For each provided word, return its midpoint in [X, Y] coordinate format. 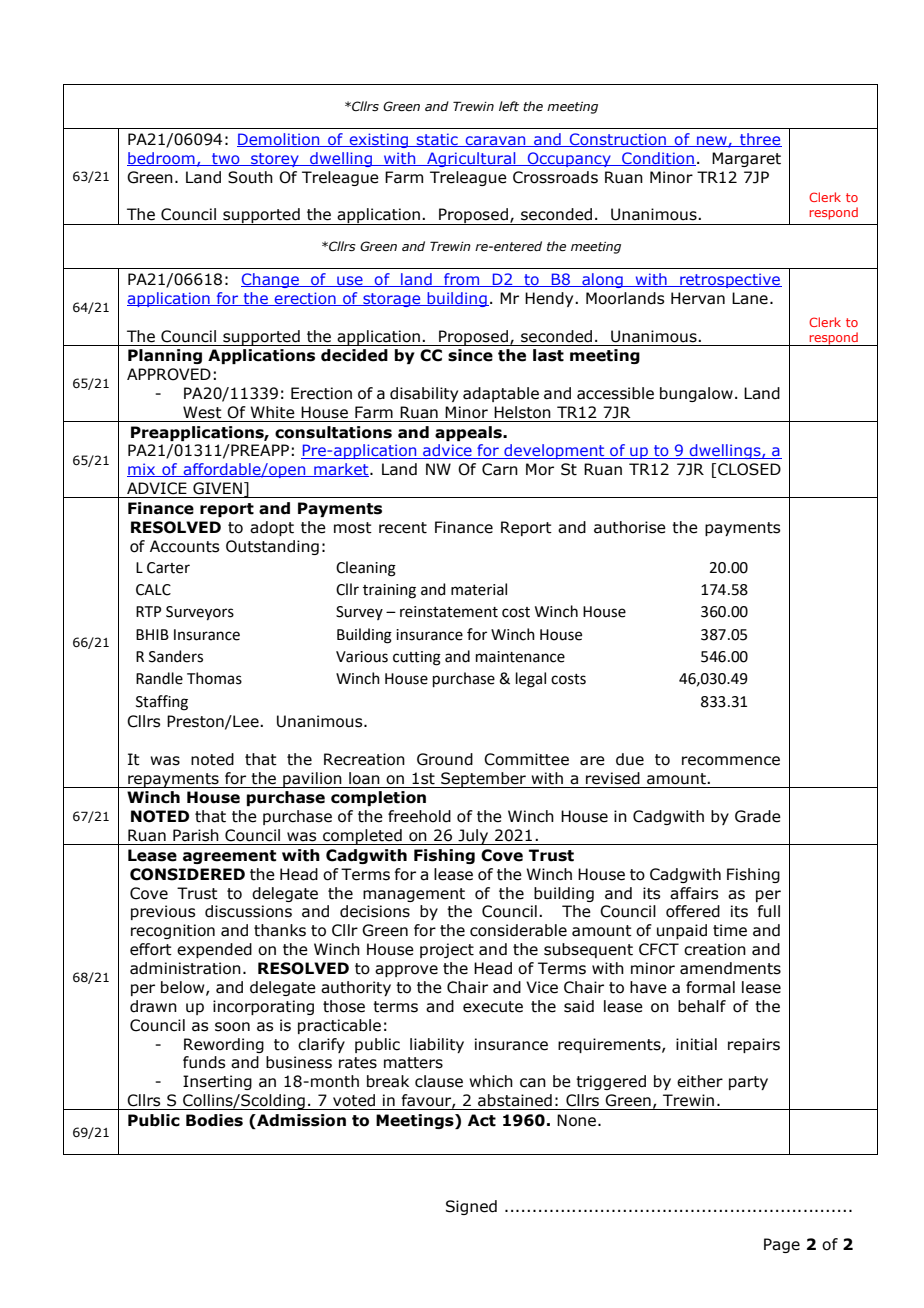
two [226, 159]
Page [782, 1245]
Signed [471, 1207]
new [712, 142]
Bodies [214, 1120]
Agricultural [471, 159]
